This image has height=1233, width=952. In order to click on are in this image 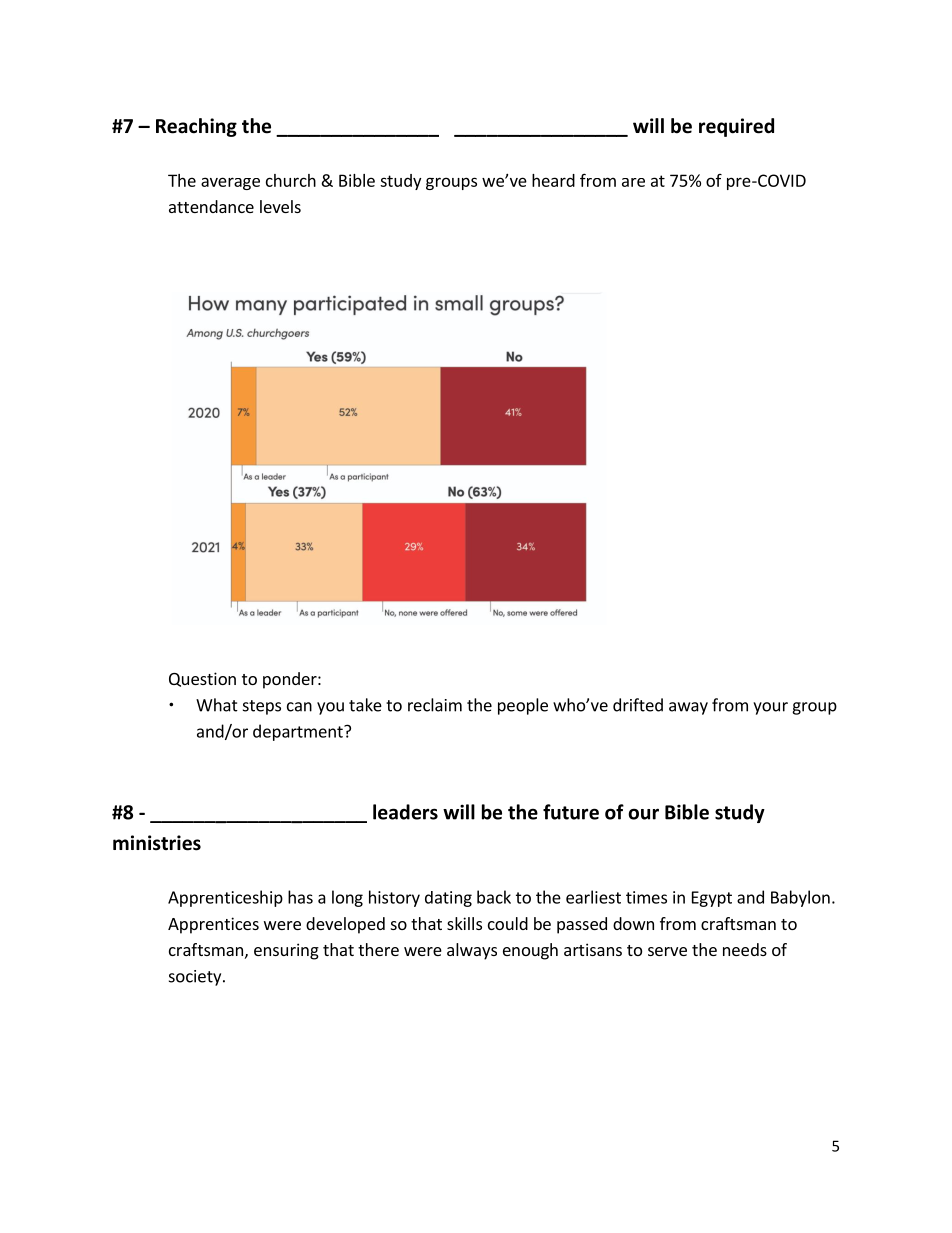, I will do `click(633, 182)`.
